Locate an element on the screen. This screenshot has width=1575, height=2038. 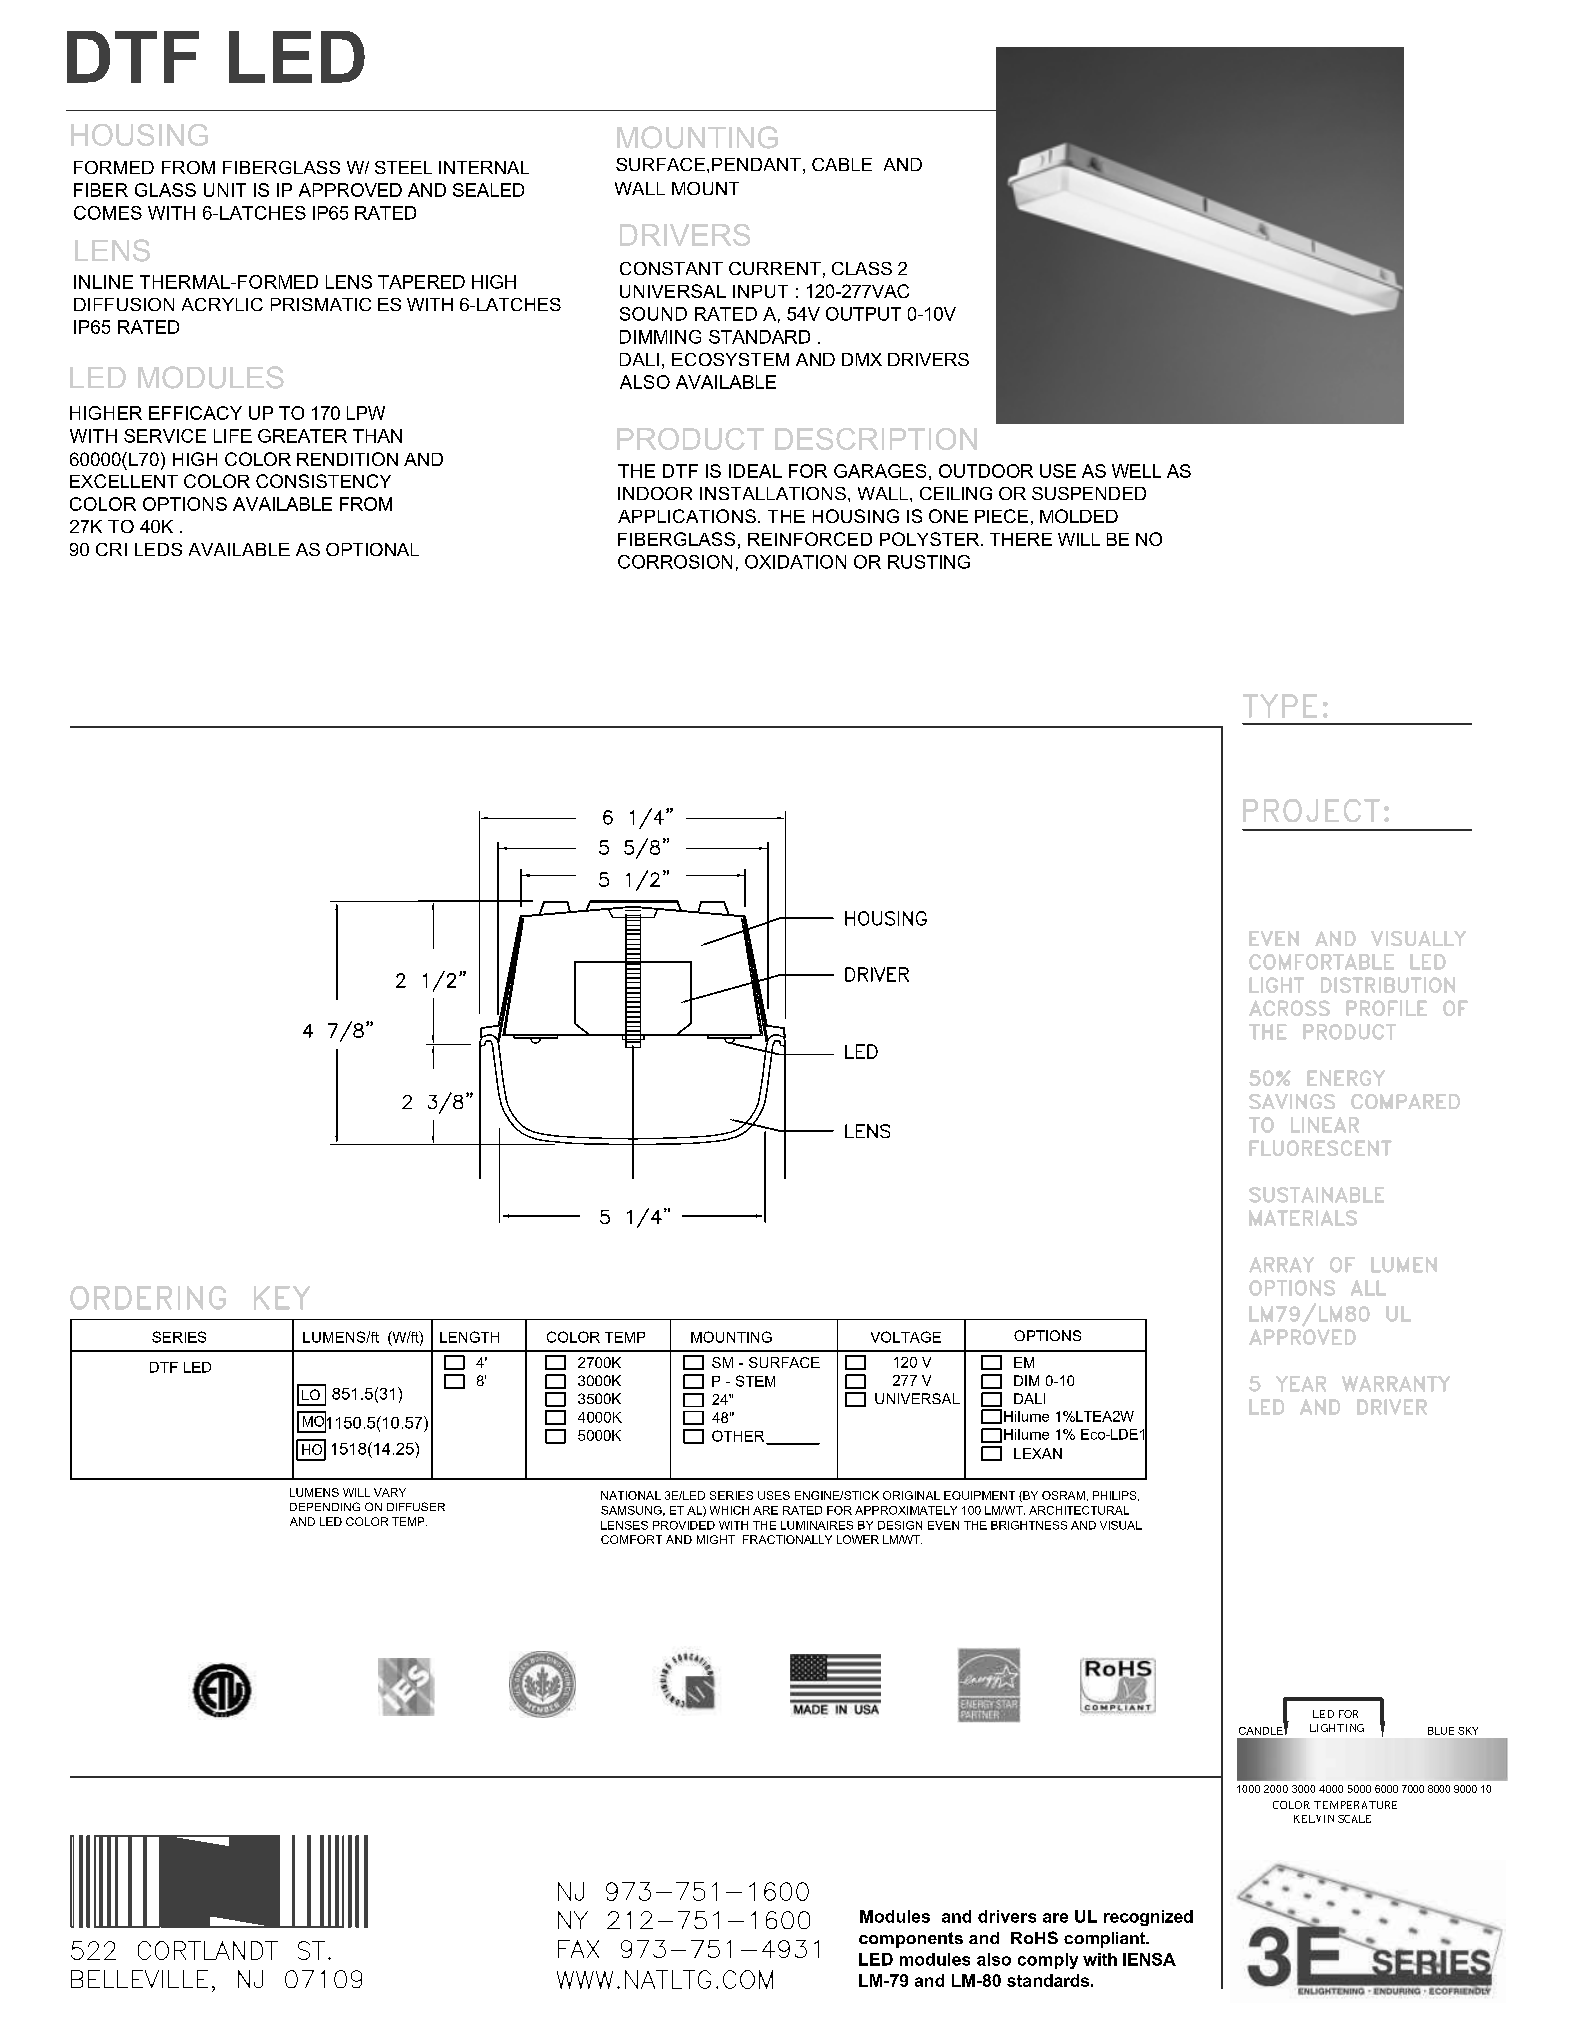
OPTIONAL is located at coordinates (372, 549).
